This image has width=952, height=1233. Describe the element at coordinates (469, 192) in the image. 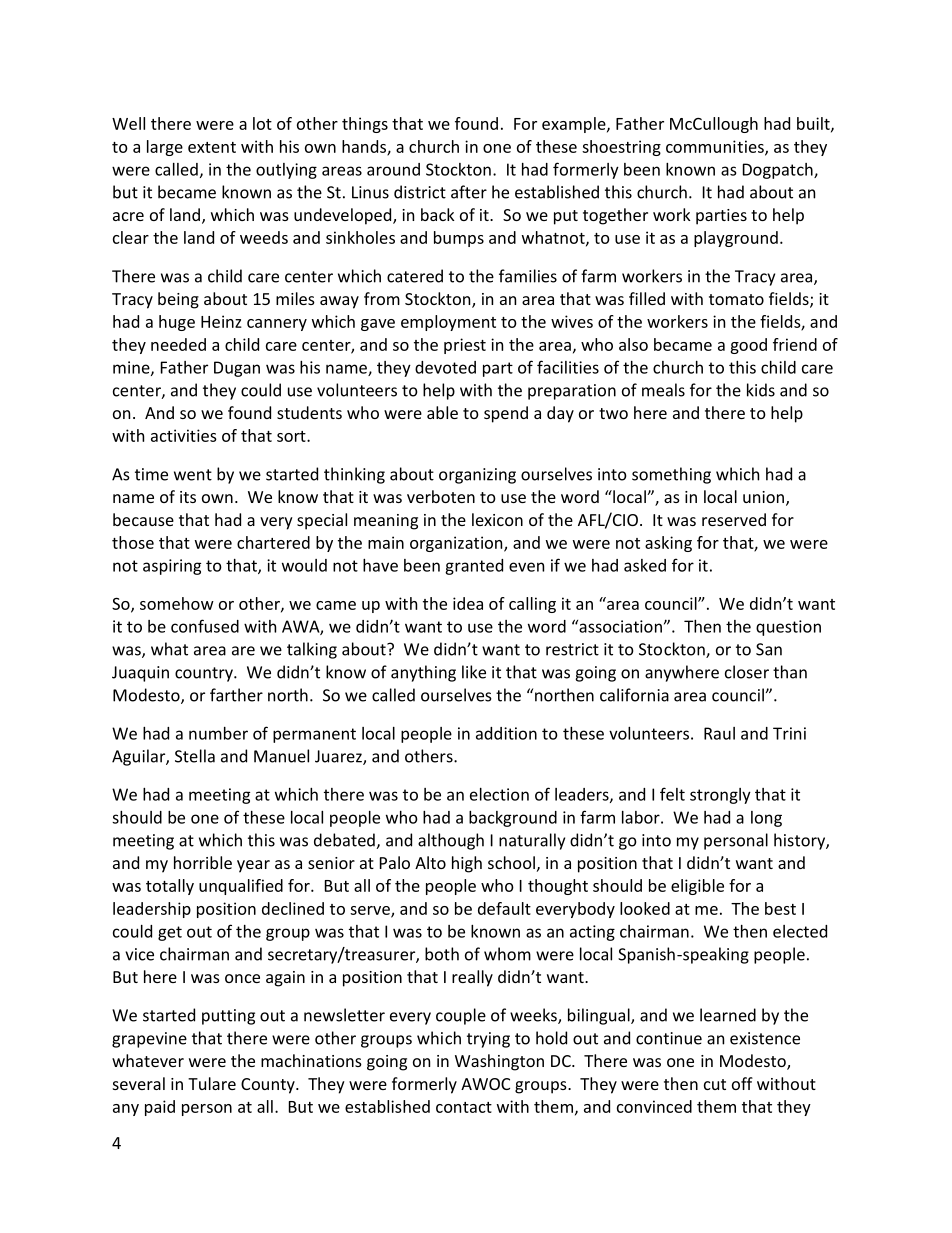

I see `after` at that location.
